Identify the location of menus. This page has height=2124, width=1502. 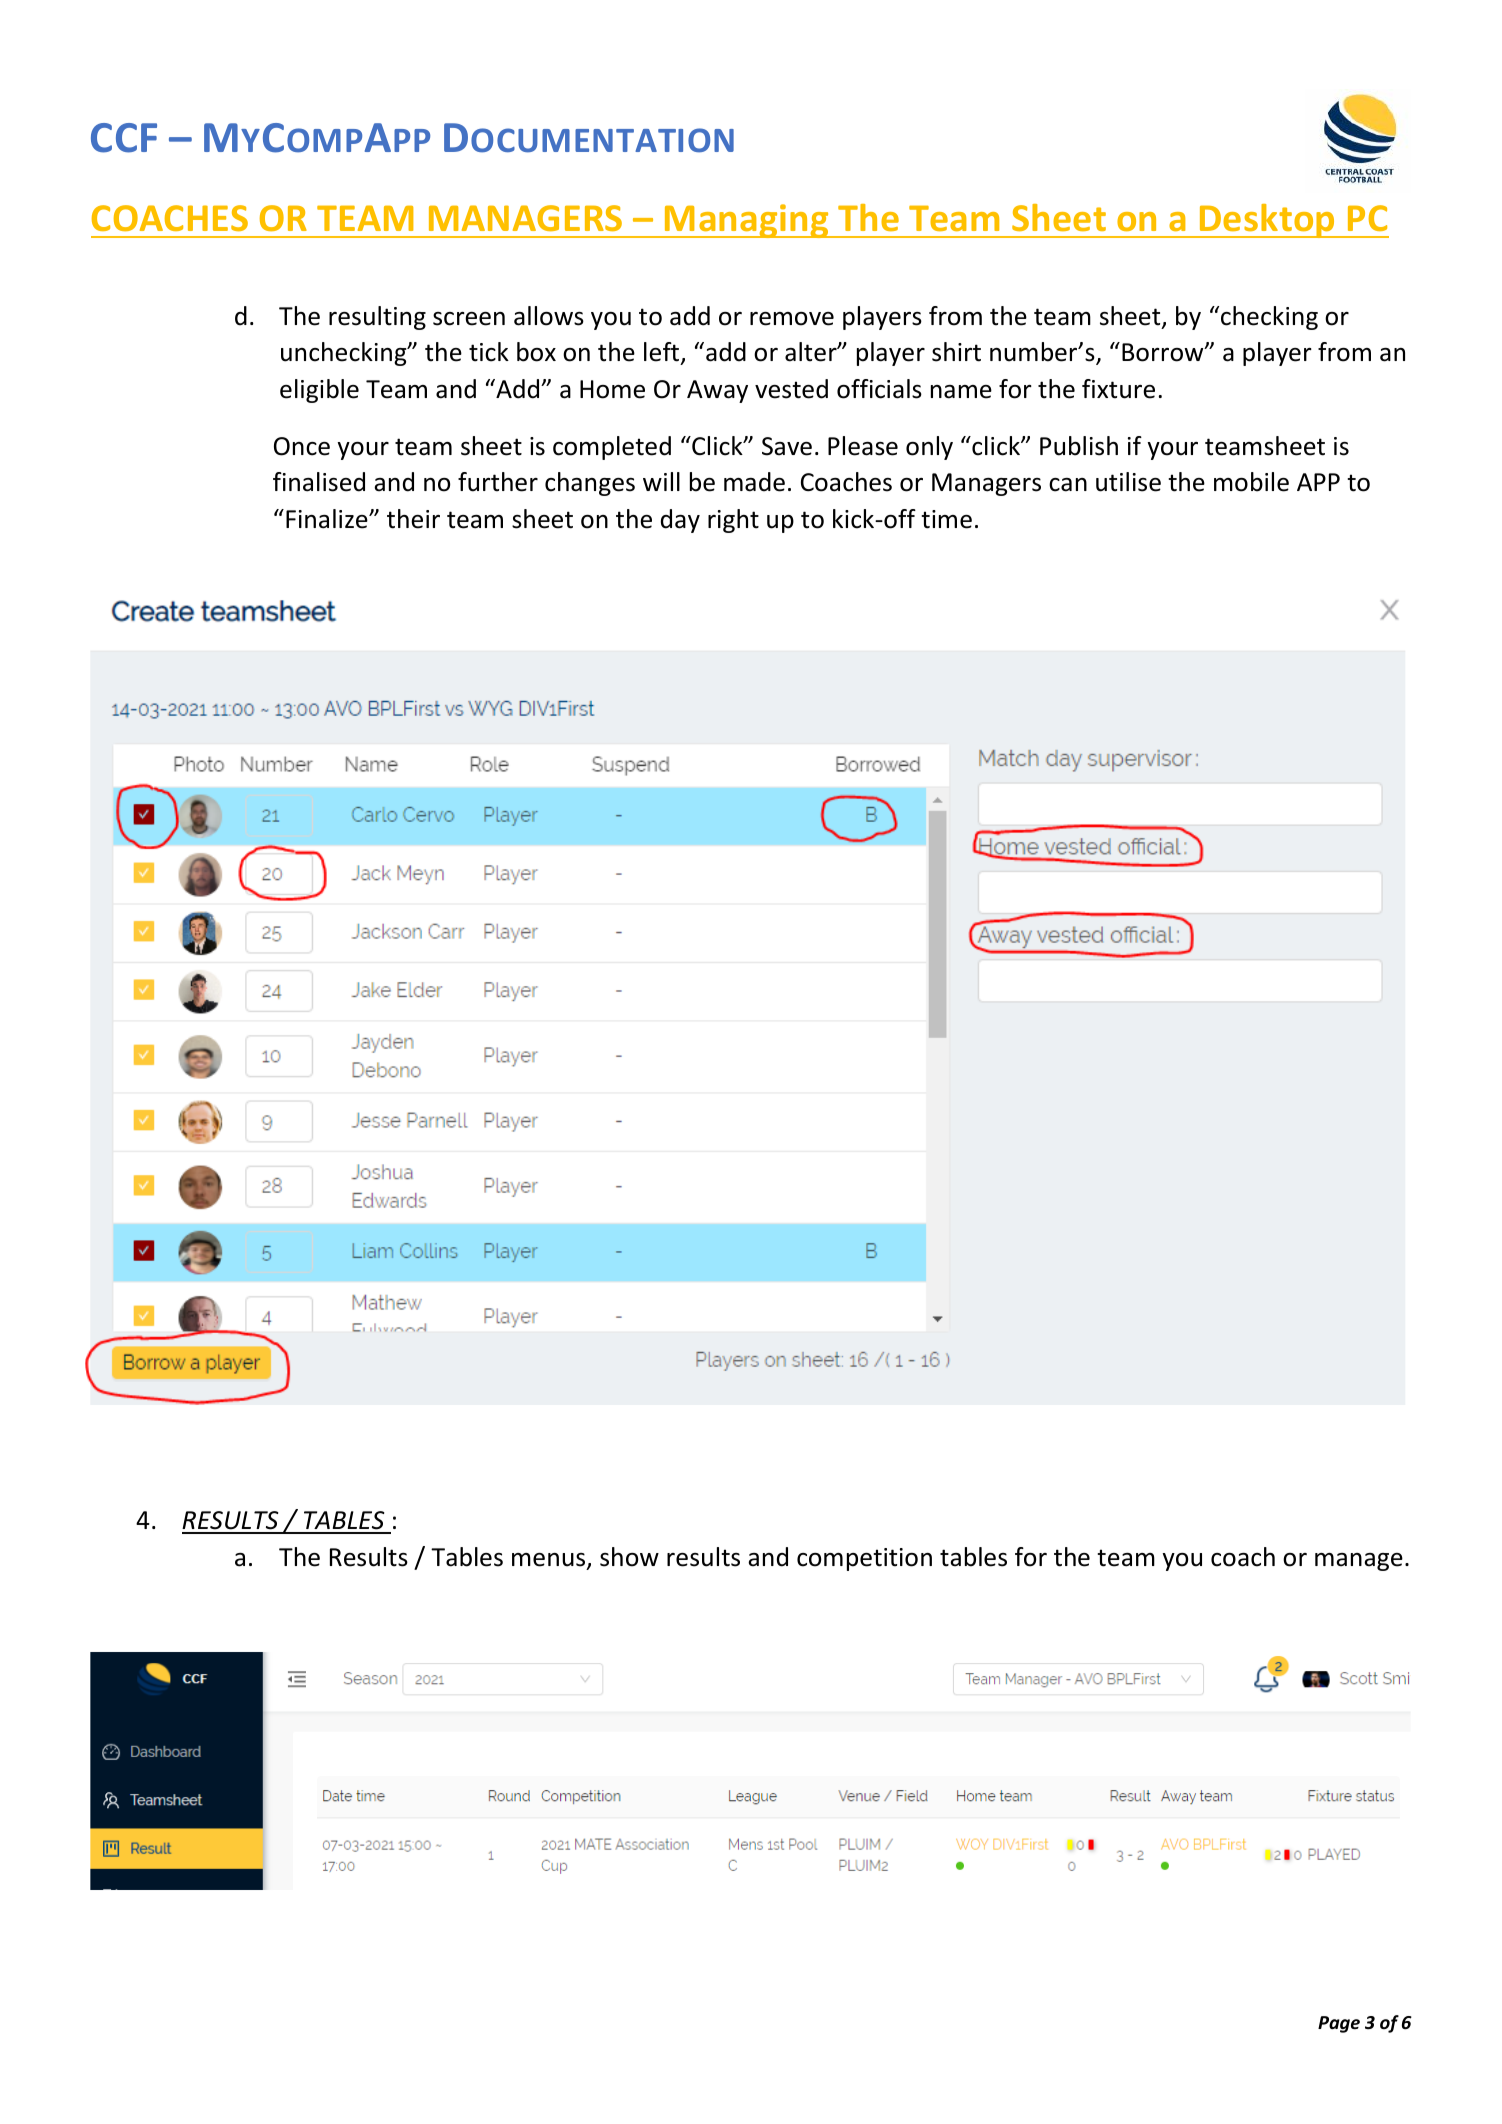
(550, 1561).
